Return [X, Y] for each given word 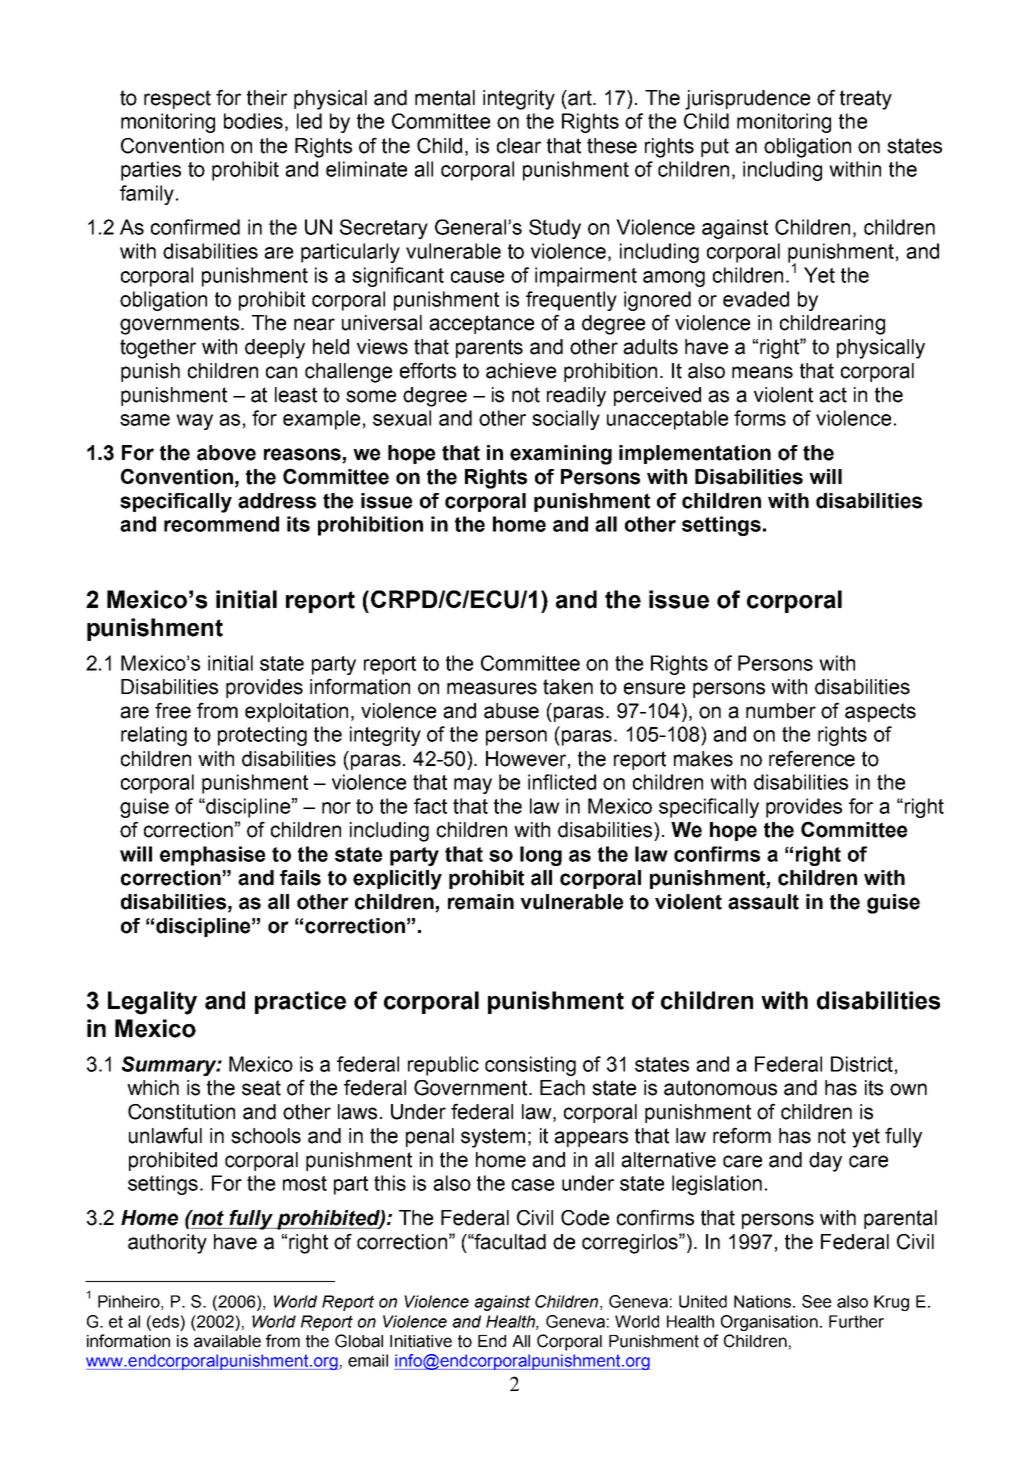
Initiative [421, 1341]
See [817, 1301]
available [227, 1341]
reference [812, 758]
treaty [866, 100]
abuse [511, 711]
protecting [262, 736]
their [267, 98]
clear [519, 146]
